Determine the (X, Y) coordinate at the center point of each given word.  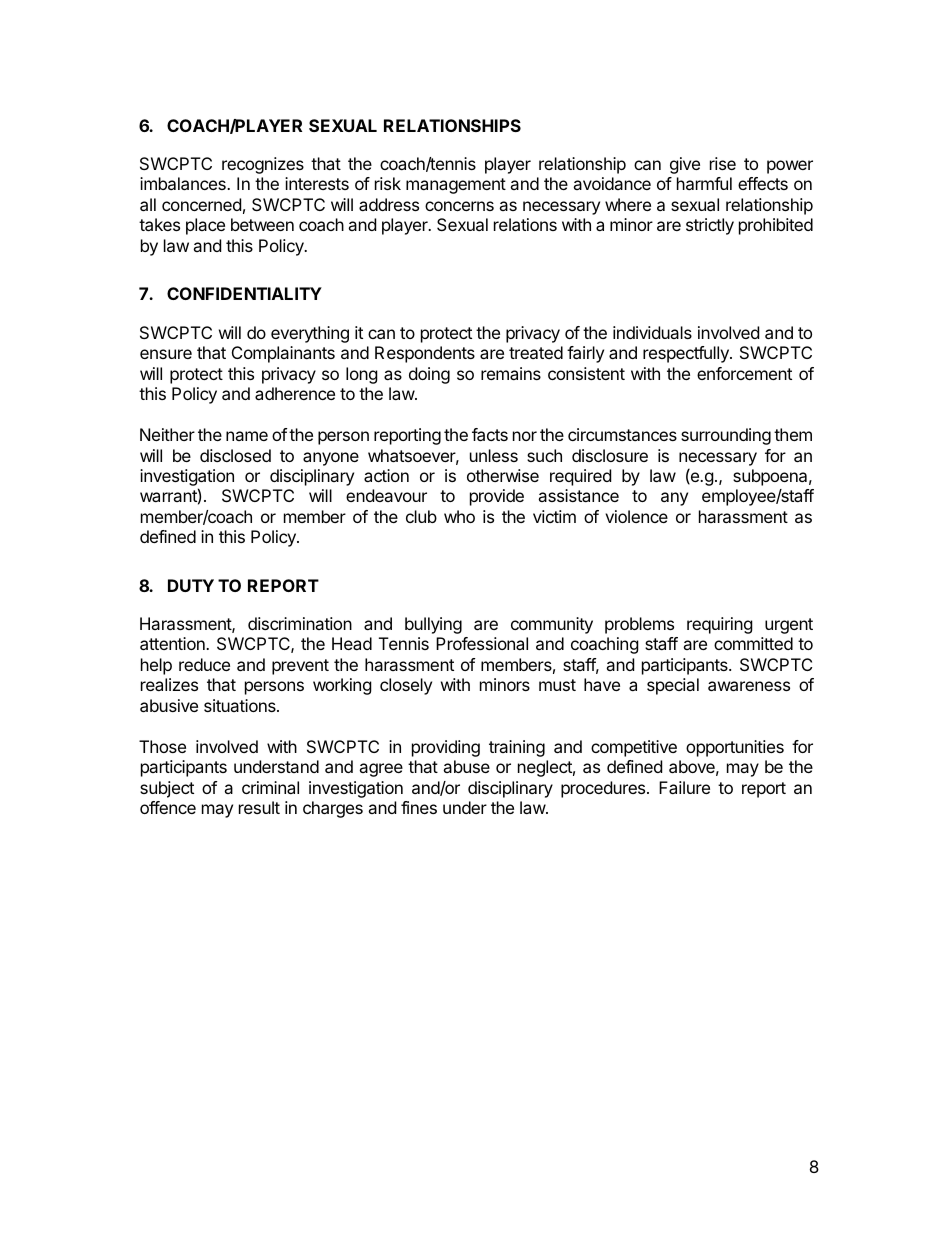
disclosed (235, 455)
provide (497, 497)
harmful (704, 183)
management (456, 186)
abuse (466, 766)
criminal (270, 787)
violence (636, 516)
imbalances (184, 183)
